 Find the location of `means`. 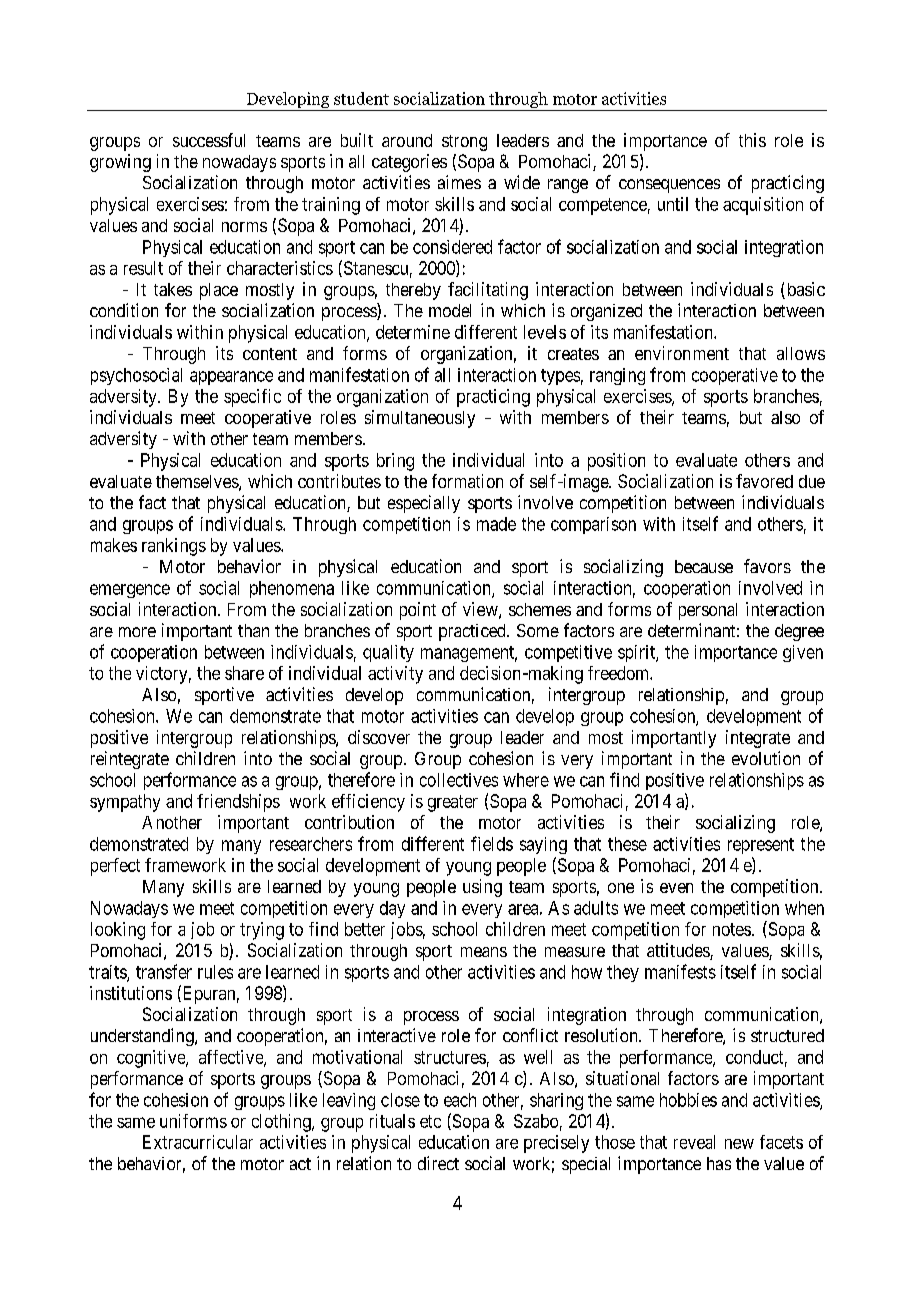

means is located at coordinates (484, 952).
